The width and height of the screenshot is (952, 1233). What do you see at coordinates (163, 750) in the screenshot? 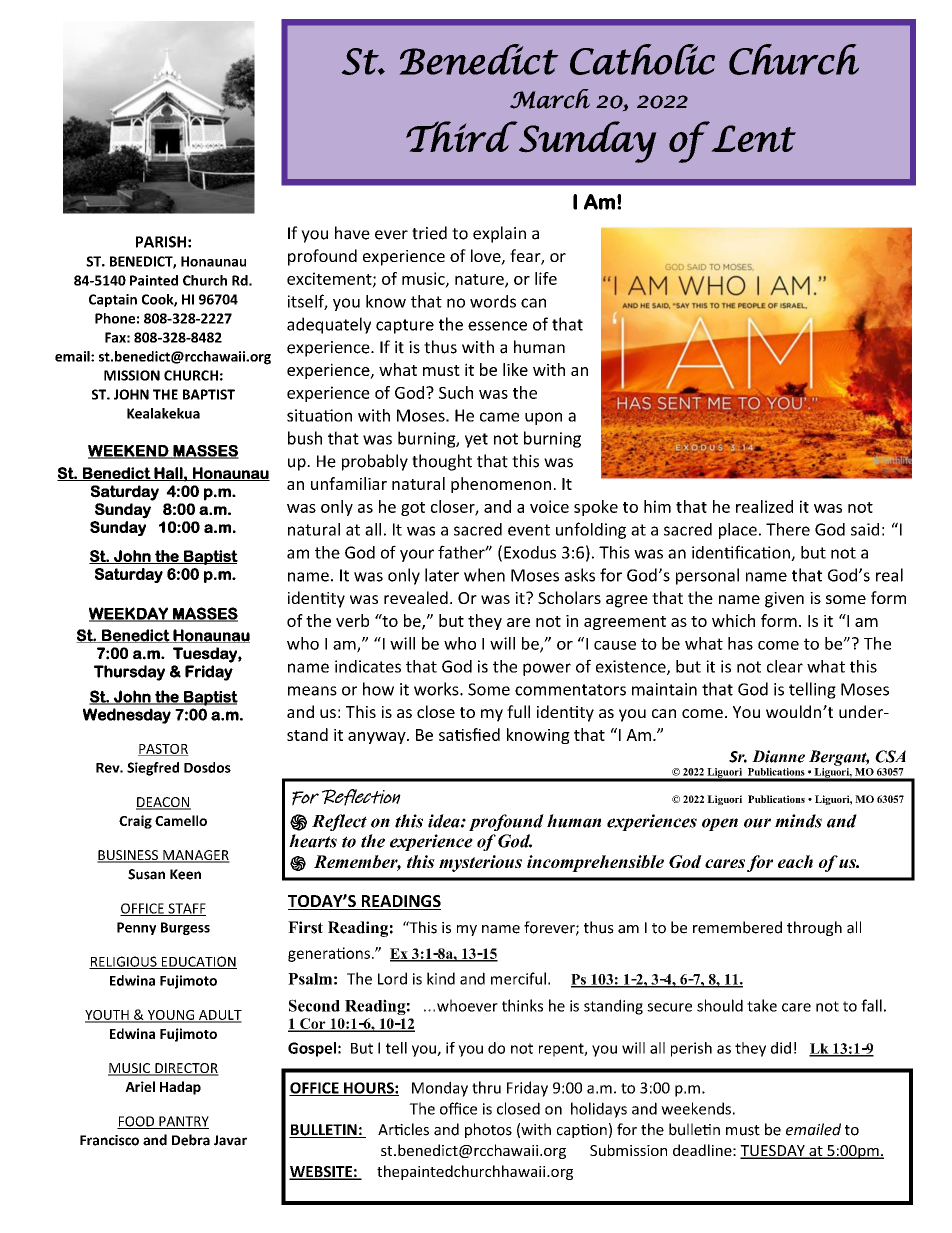
I see `PASTOR` at bounding box center [163, 750].
